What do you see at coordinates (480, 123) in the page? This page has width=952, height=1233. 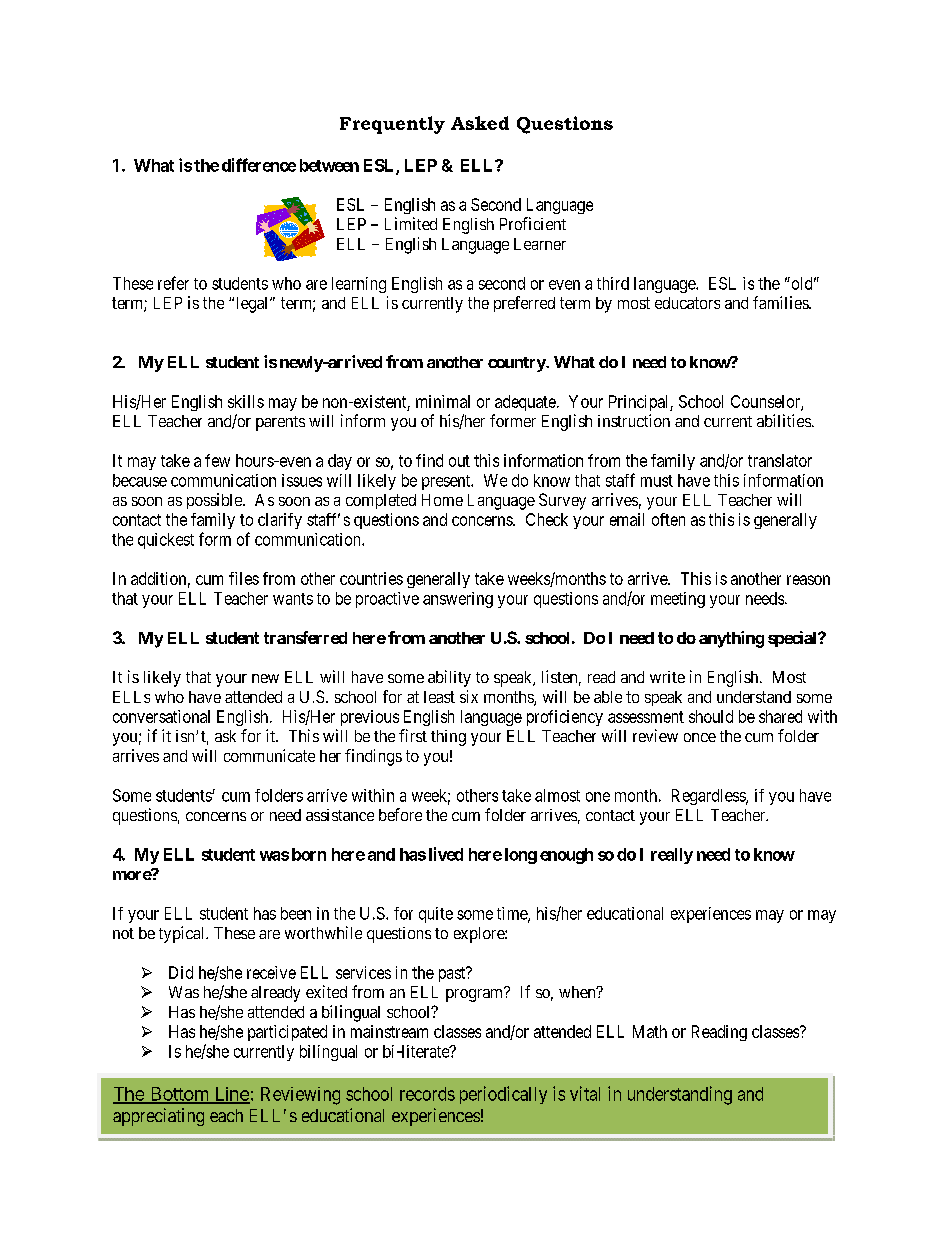 I see `Asked` at bounding box center [480, 123].
